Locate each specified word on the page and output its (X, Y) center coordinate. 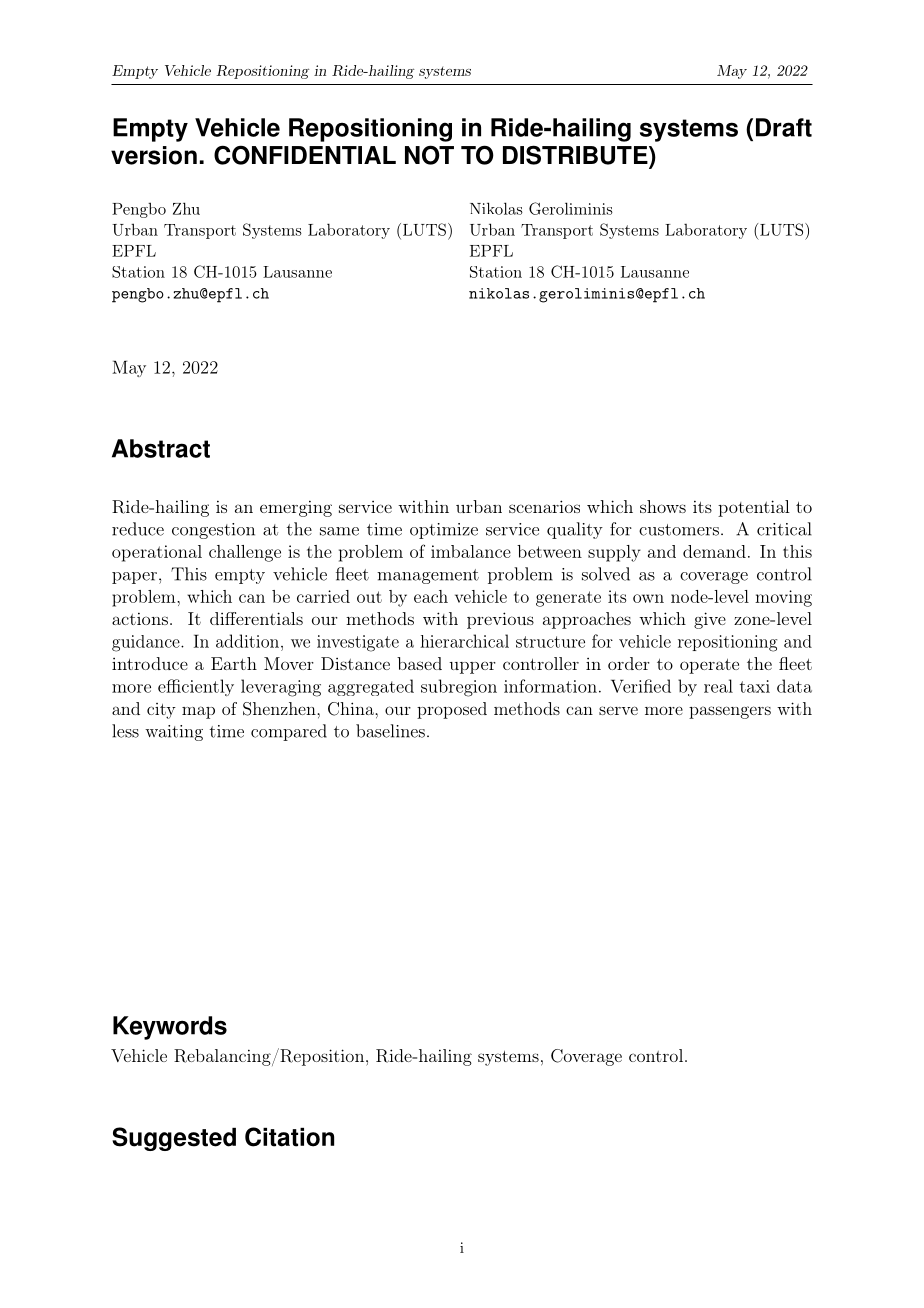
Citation (289, 1137)
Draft (784, 127)
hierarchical (464, 641)
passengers (730, 712)
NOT (429, 155)
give (710, 620)
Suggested (174, 1139)
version (154, 155)
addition (247, 641)
